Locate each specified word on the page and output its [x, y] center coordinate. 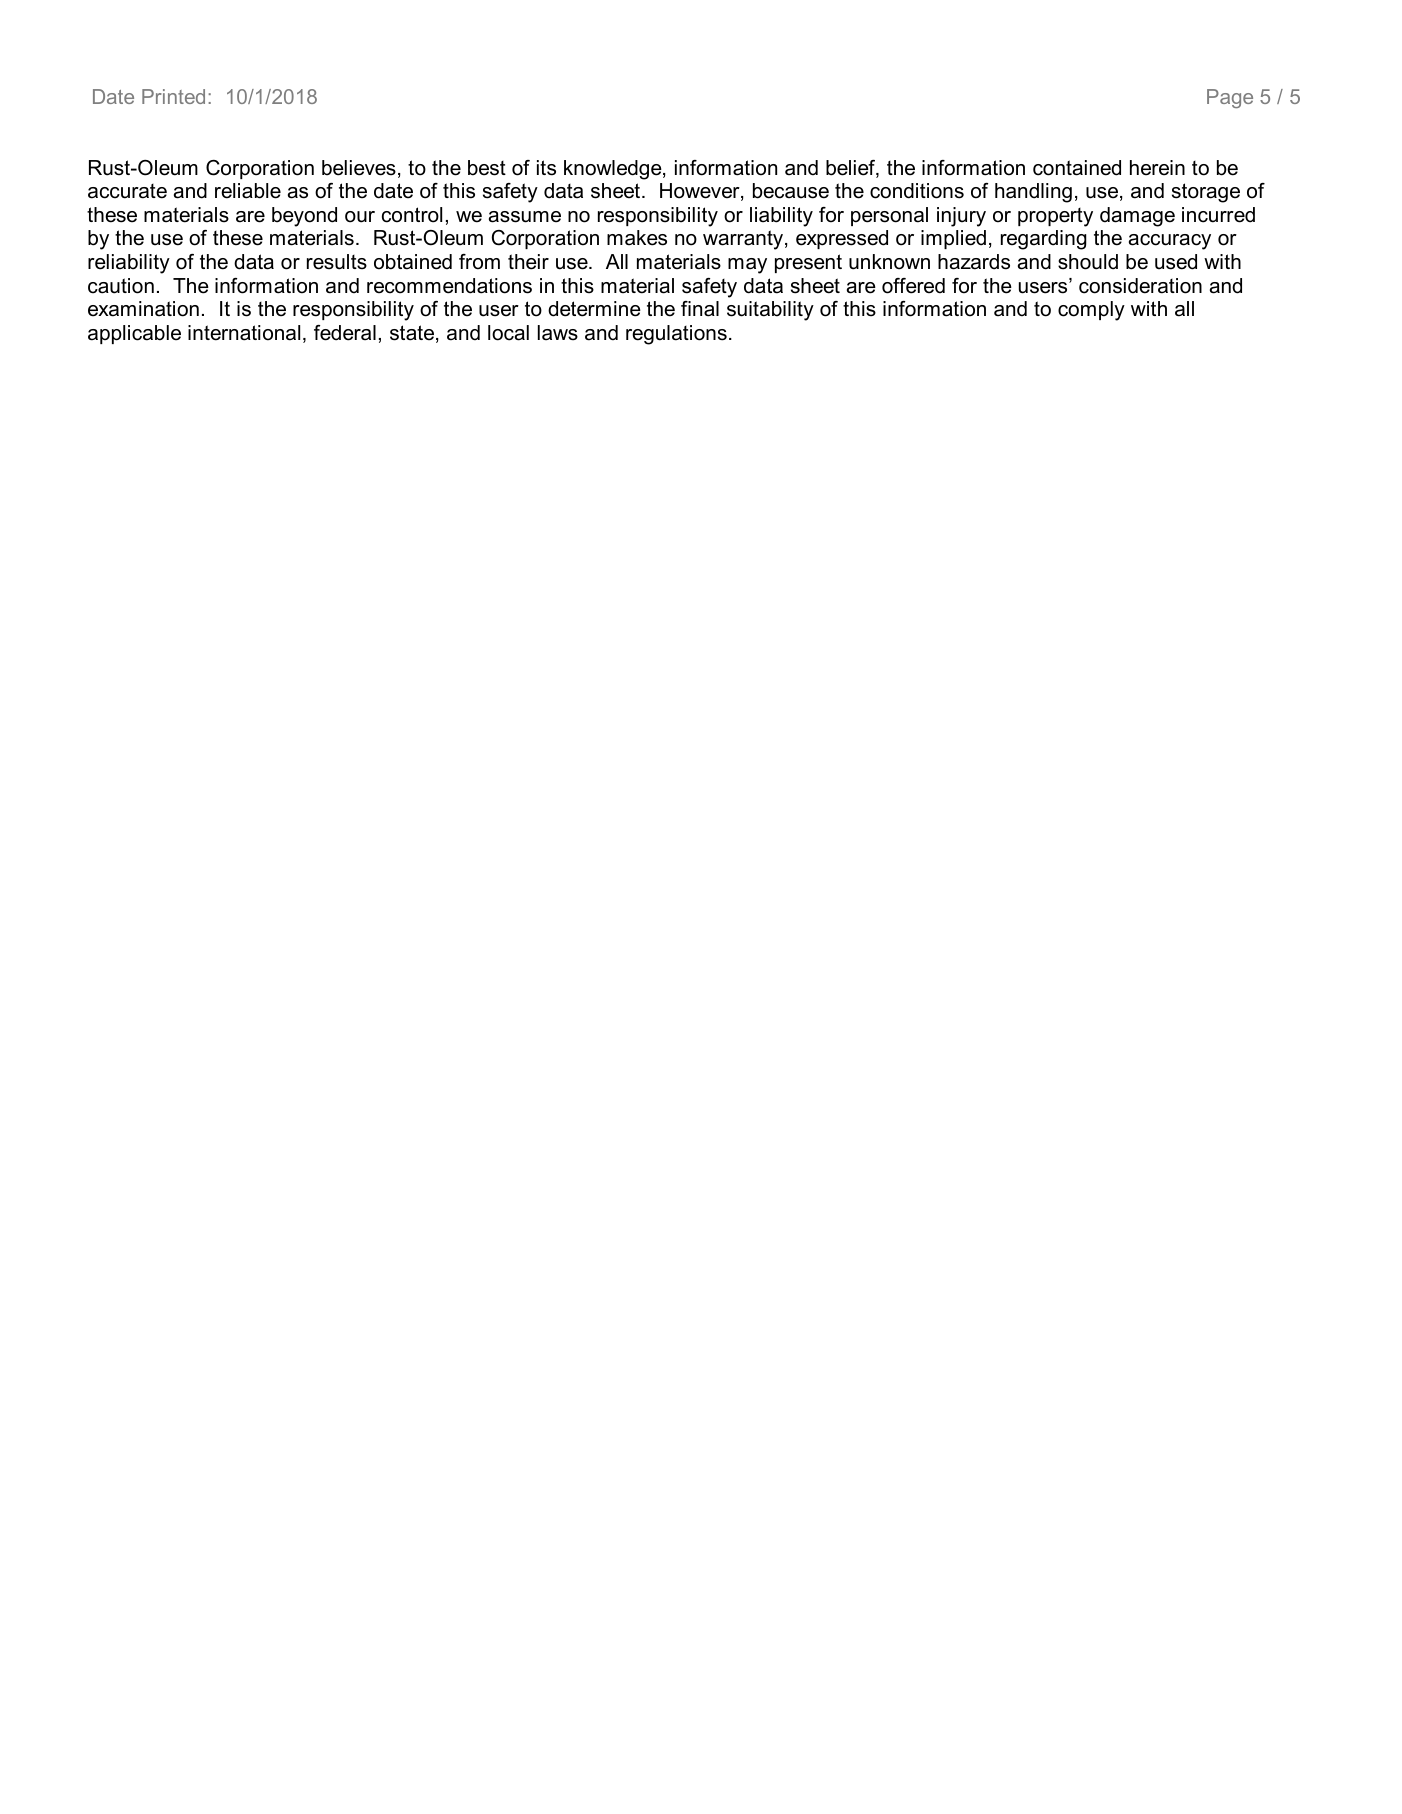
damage [1137, 217]
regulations [676, 335]
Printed [173, 96]
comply [1091, 311]
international [244, 333]
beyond [304, 217]
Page [1230, 98]
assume [525, 217]
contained [1077, 168]
